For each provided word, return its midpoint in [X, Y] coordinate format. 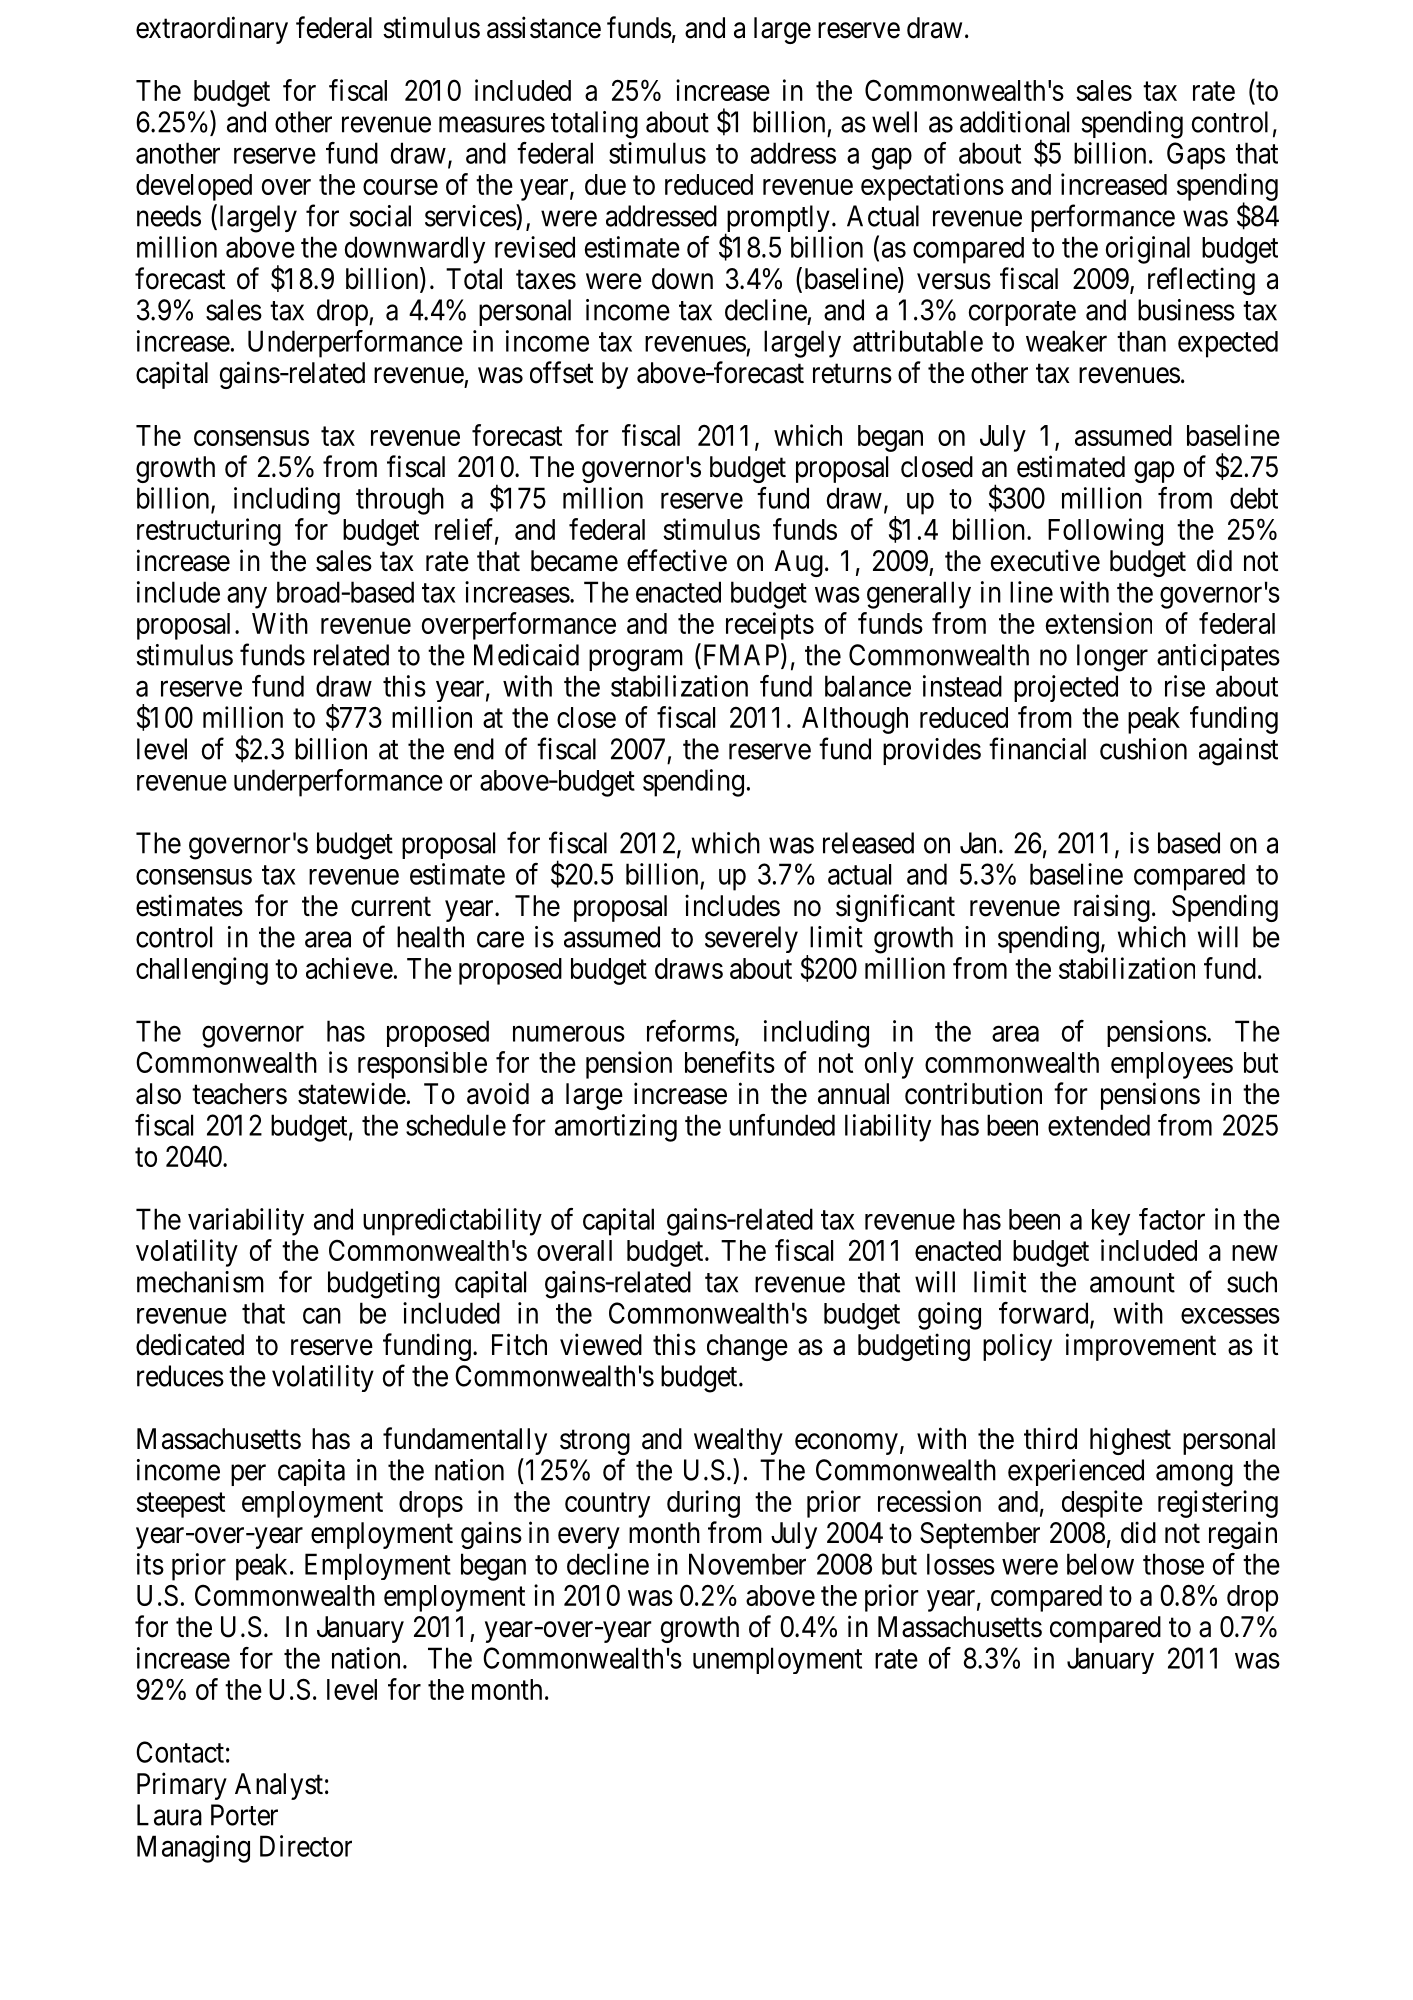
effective [677, 560]
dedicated [190, 1344]
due [605, 184]
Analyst [279, 1786]
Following [1105, 532]
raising [1112, 908]
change [747, 1347]
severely [751, 939]
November [747, 1564]
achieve [349, 968]
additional [1014, 122]
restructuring [209, 532]
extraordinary [212, 30]
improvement [1141, 1347]
